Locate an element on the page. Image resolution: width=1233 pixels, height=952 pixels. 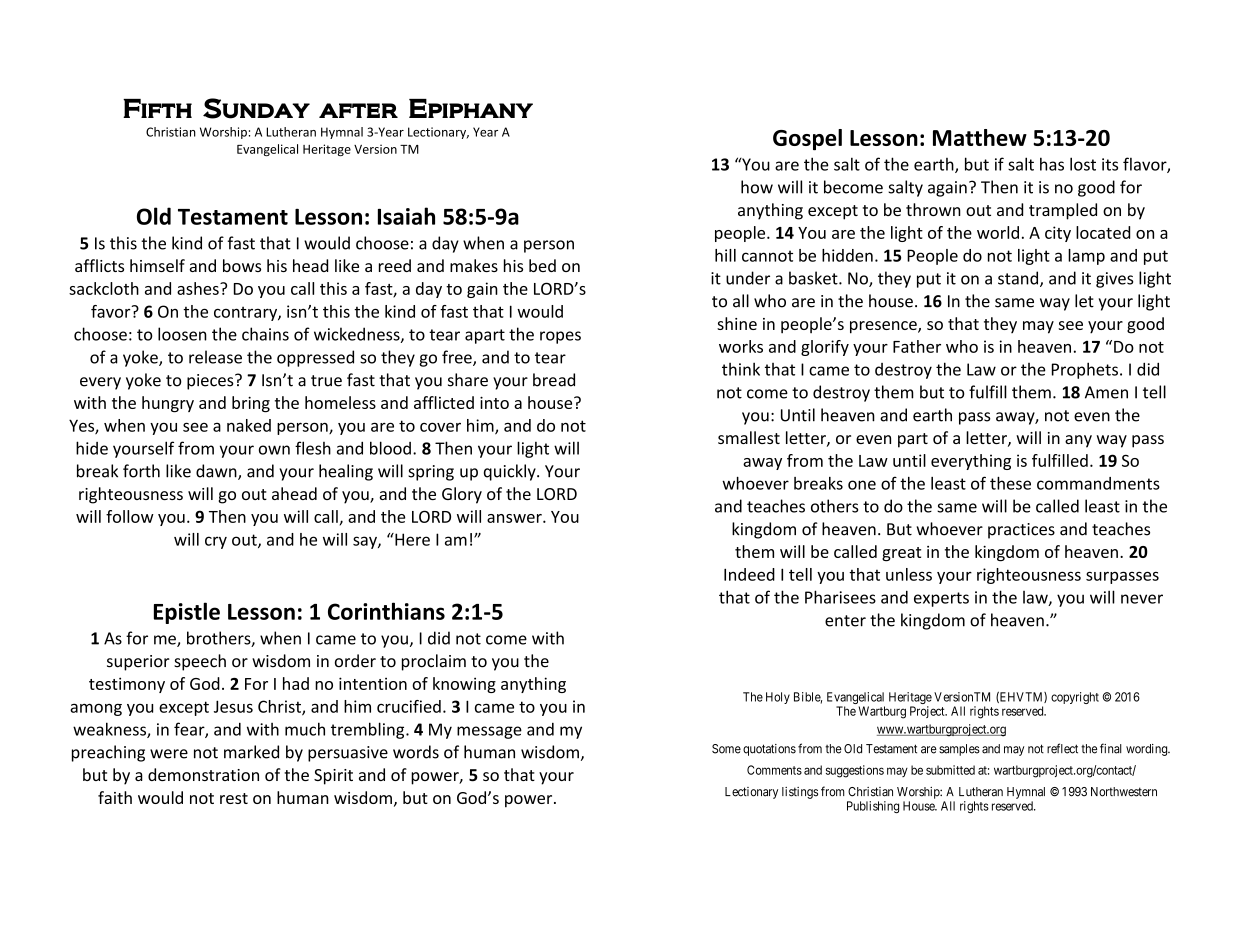
Indeed is located at coordinates (749, 574).
